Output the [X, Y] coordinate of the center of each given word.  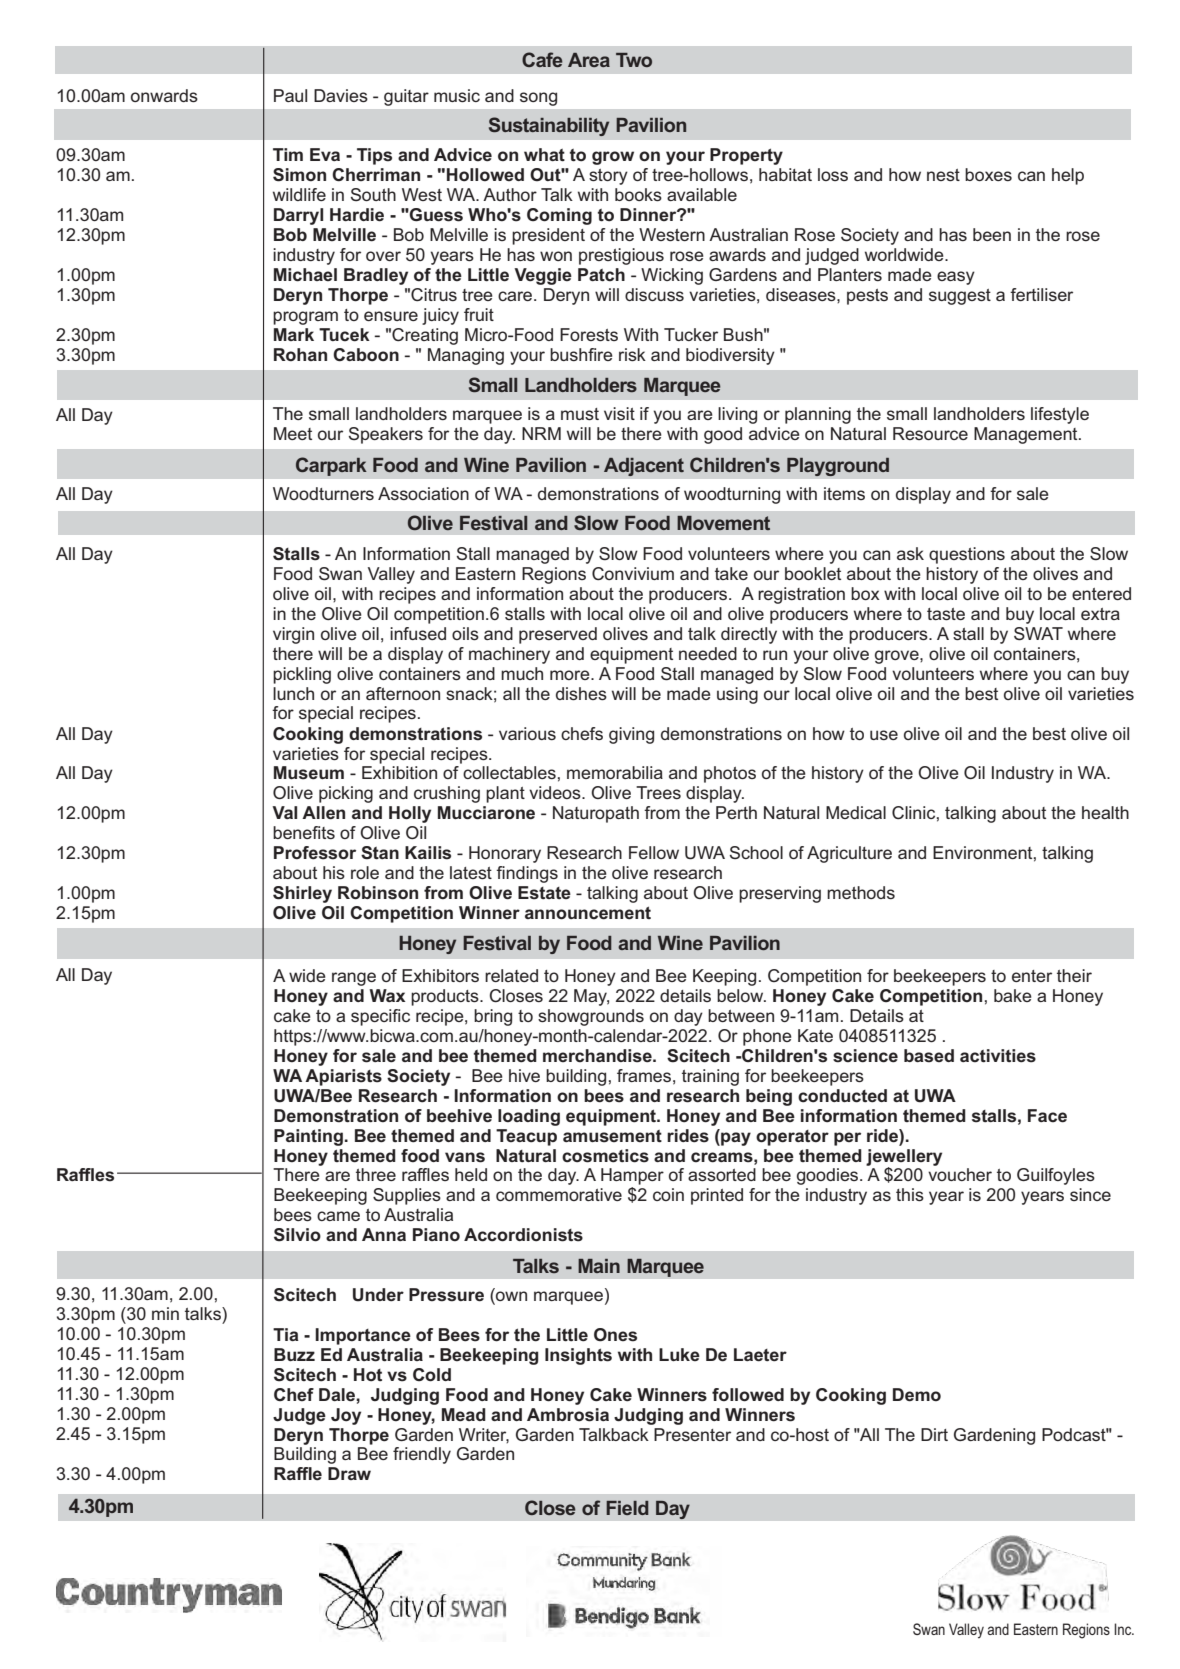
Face [1047, 1116]
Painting [308, 1137]
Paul [290, 95]
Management [1027, 435]
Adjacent [644, 466]
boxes [988, 174]
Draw [349, 1473]
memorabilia [615, 772]
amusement [612, 1136]
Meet [293, 433]
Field [627, 1508]
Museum [309, 773]
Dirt [934, 1434]
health [1105, 812]
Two [634, 60]
